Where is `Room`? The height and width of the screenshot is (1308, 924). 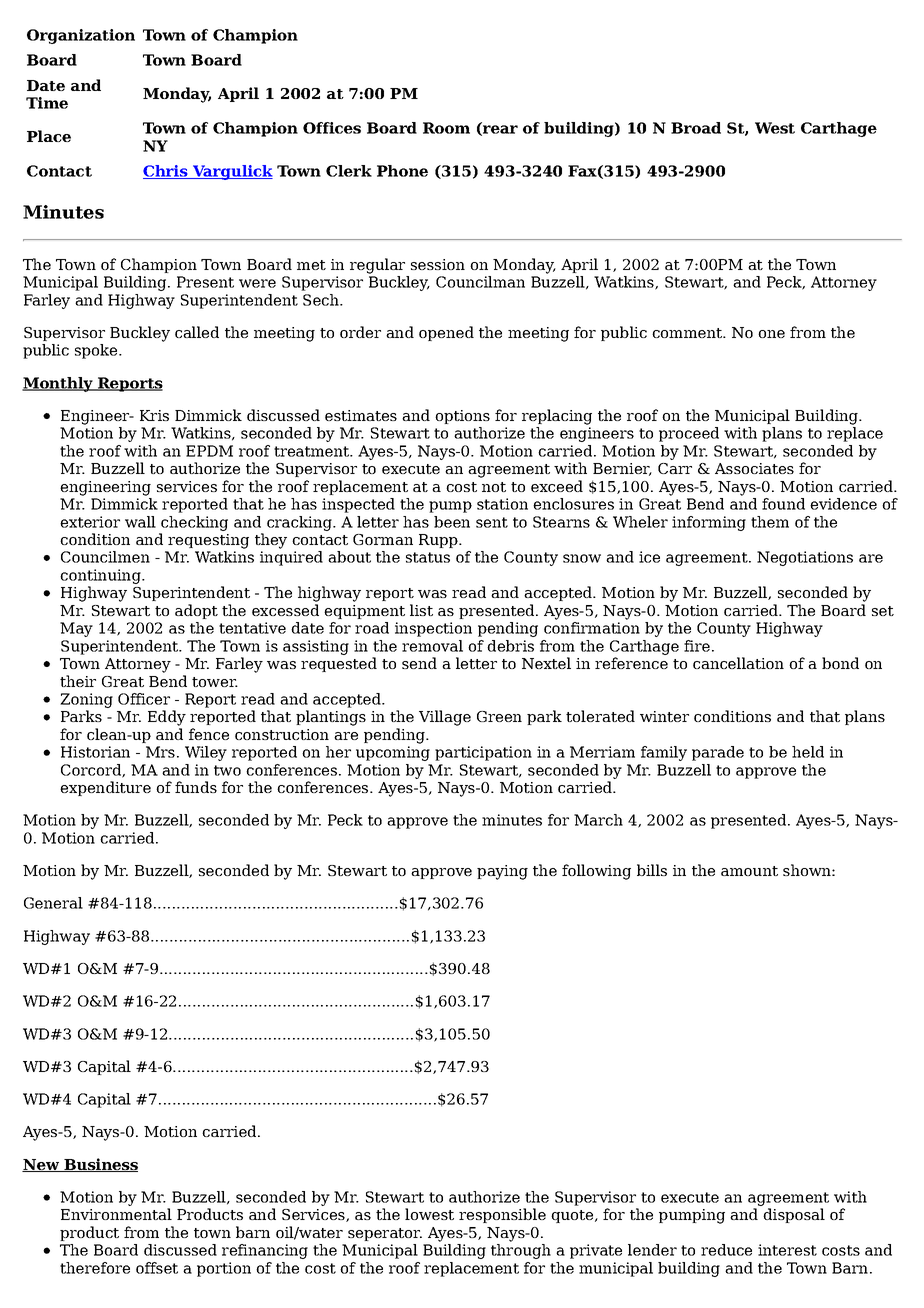
Room is located at coordinates (446, 128).
